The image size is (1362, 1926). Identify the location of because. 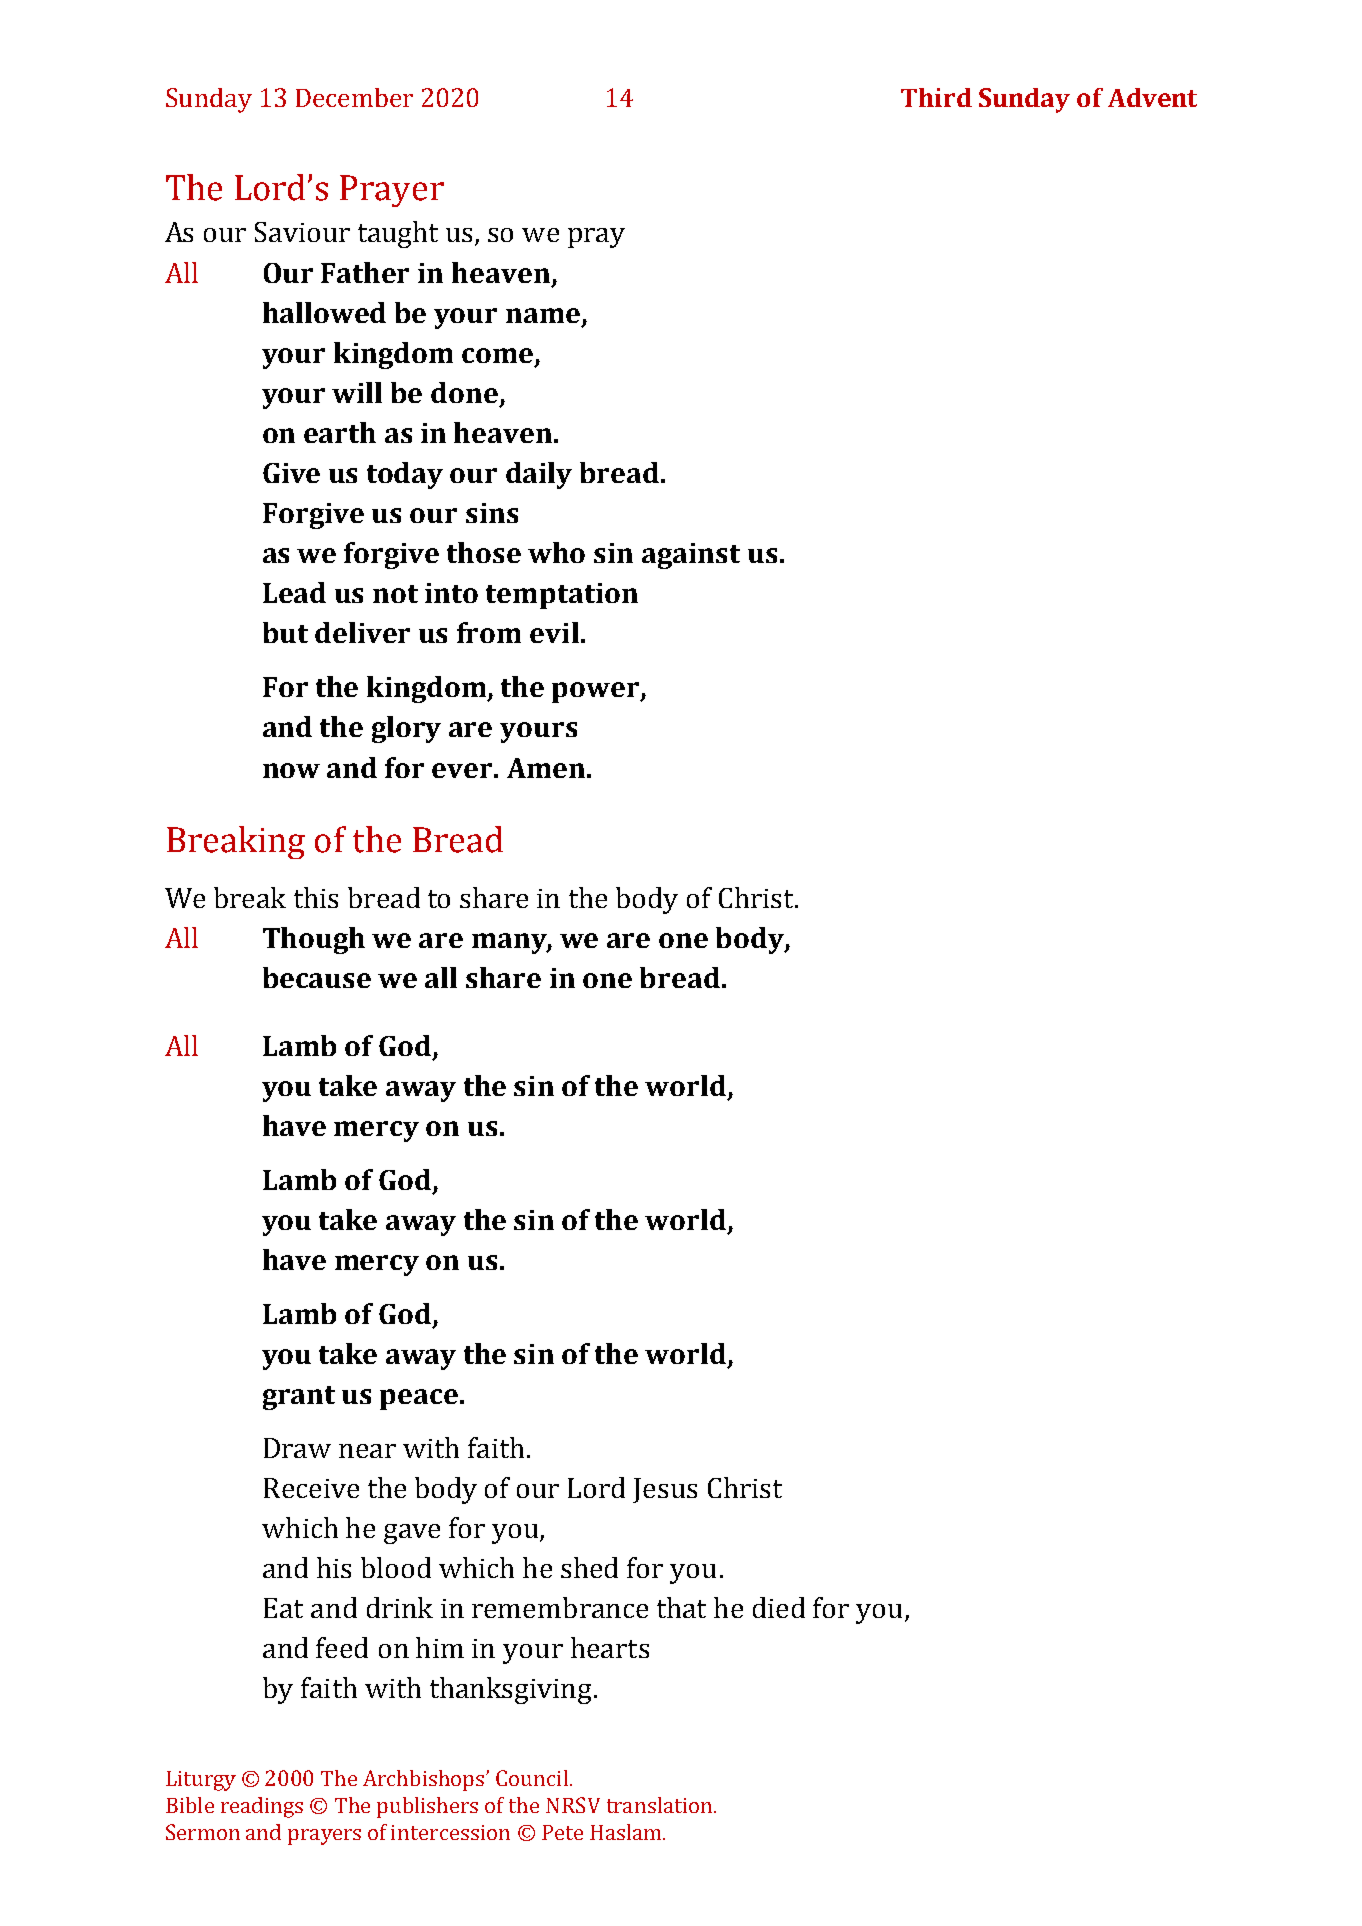
(317, 977).
